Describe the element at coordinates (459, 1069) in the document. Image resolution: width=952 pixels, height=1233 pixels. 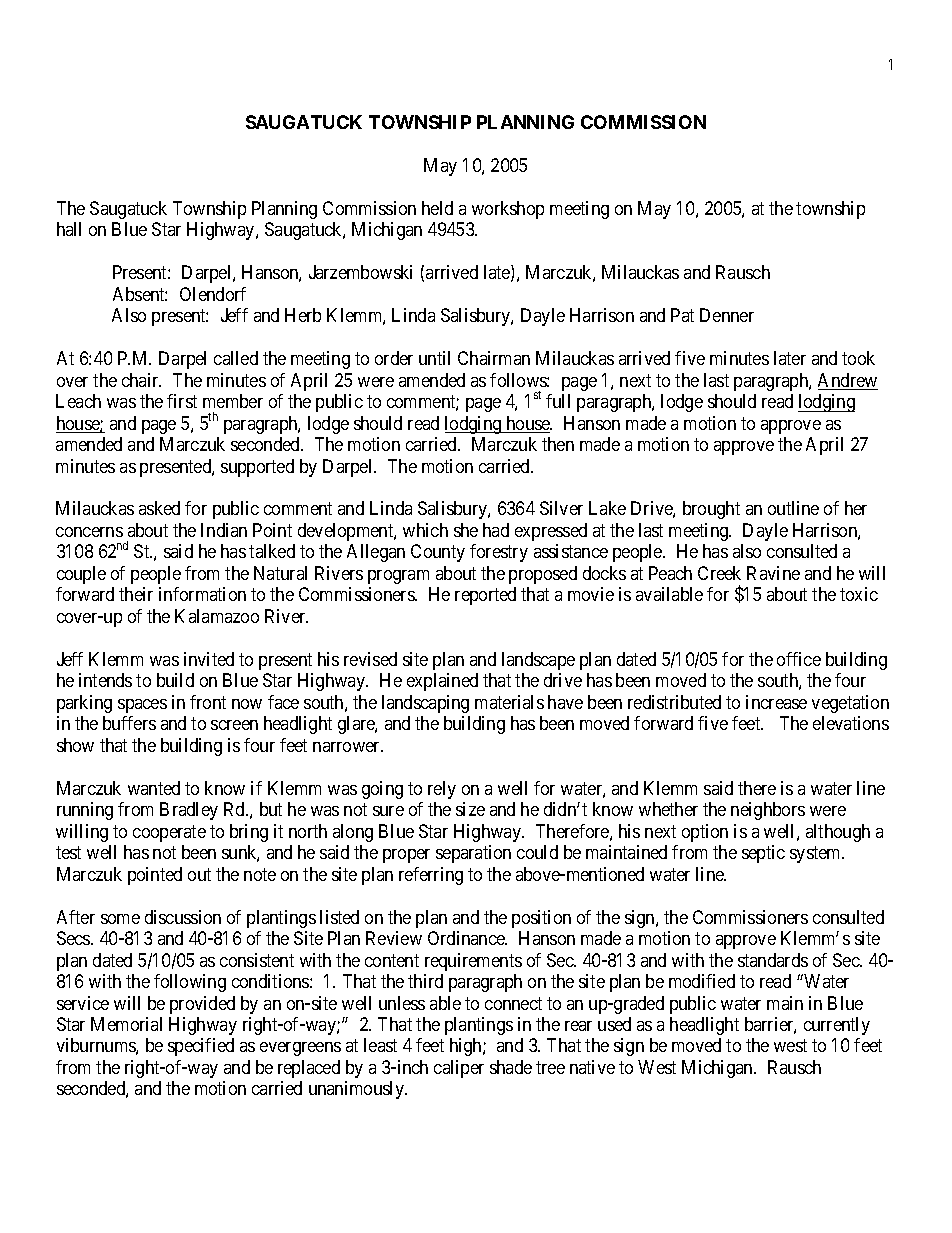
I see `caliper` at that location.
